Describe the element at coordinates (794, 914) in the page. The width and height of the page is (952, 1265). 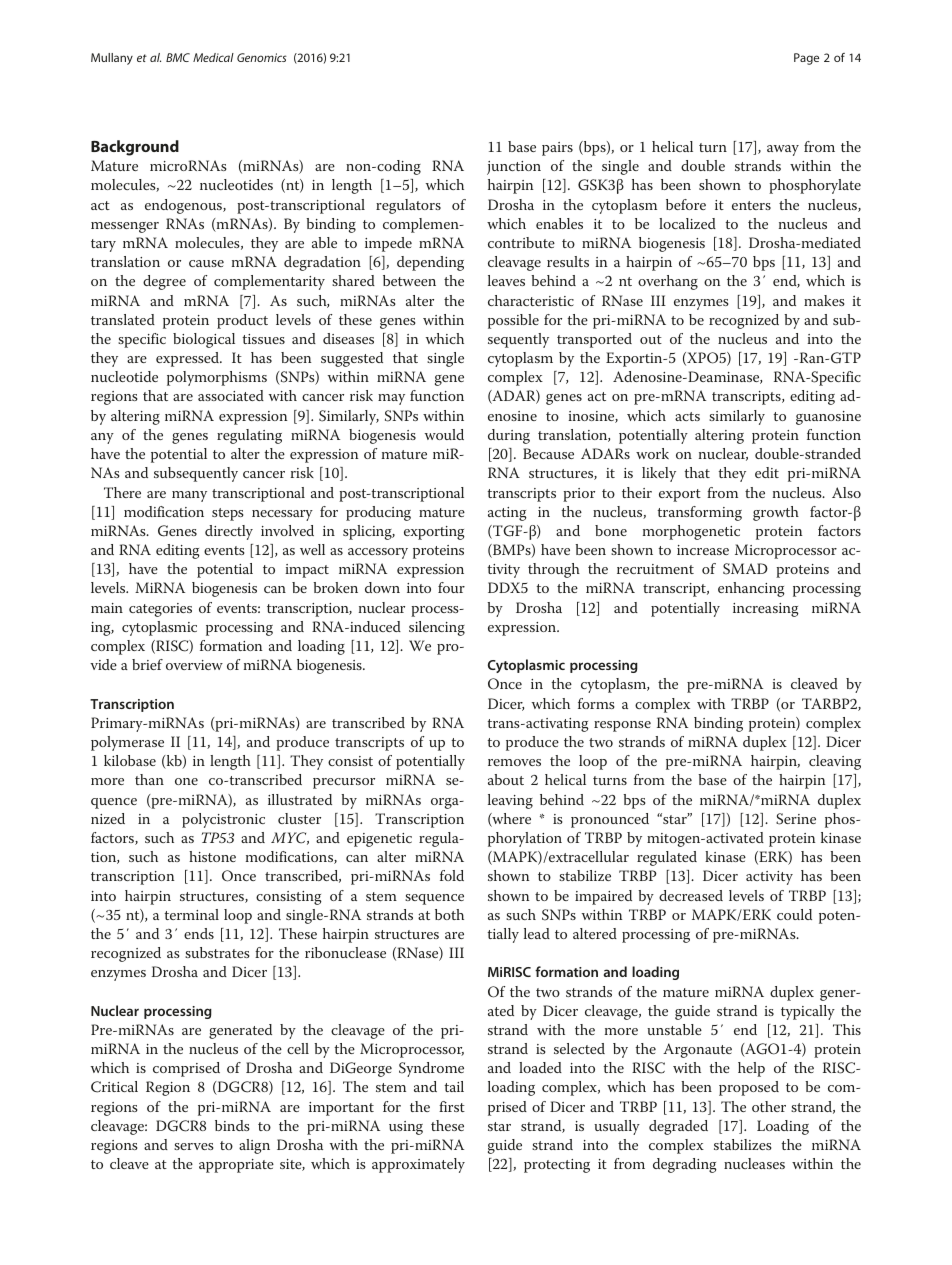
I see `could` at that location.
